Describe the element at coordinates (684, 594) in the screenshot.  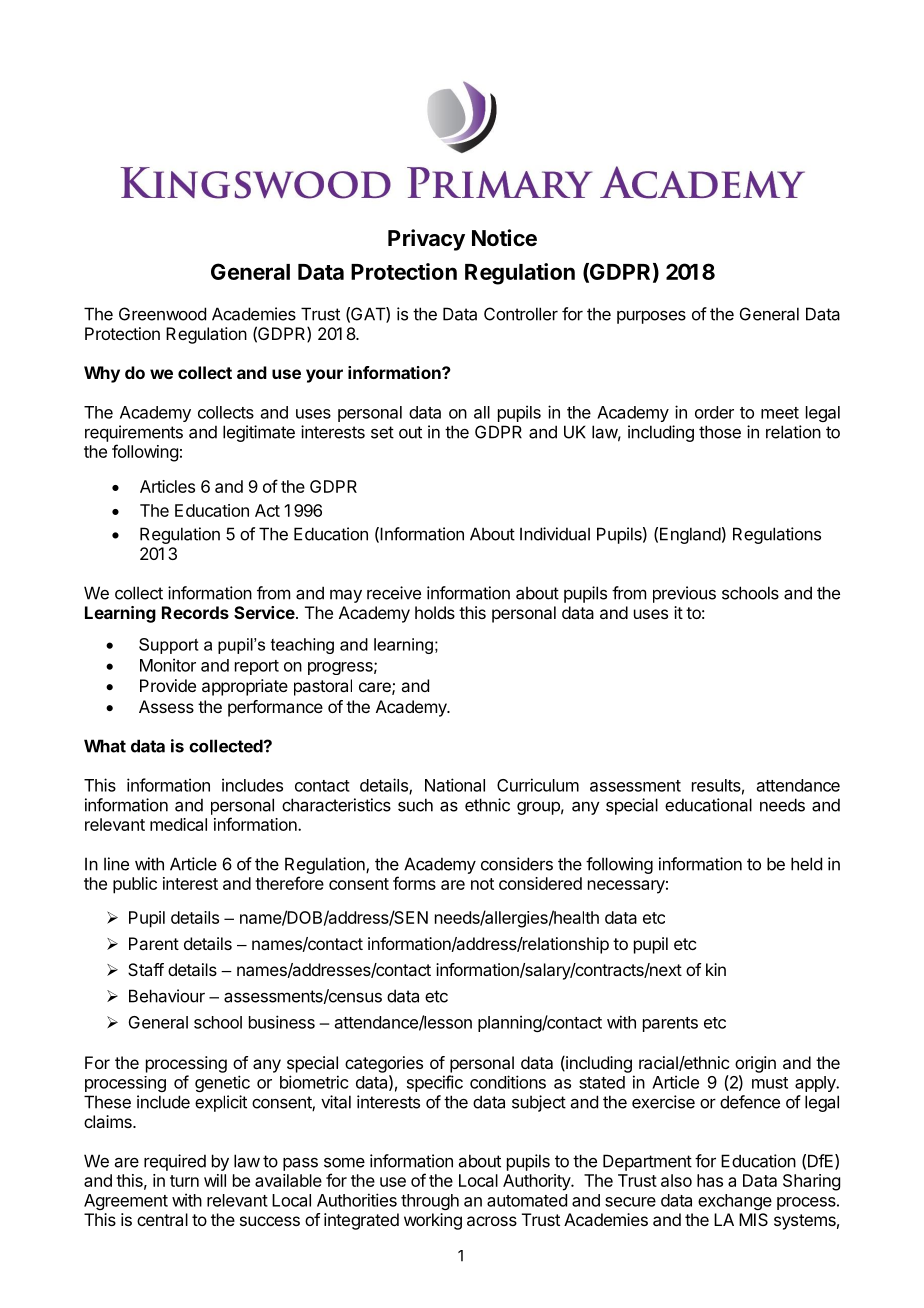
I see `previous` at that location.
